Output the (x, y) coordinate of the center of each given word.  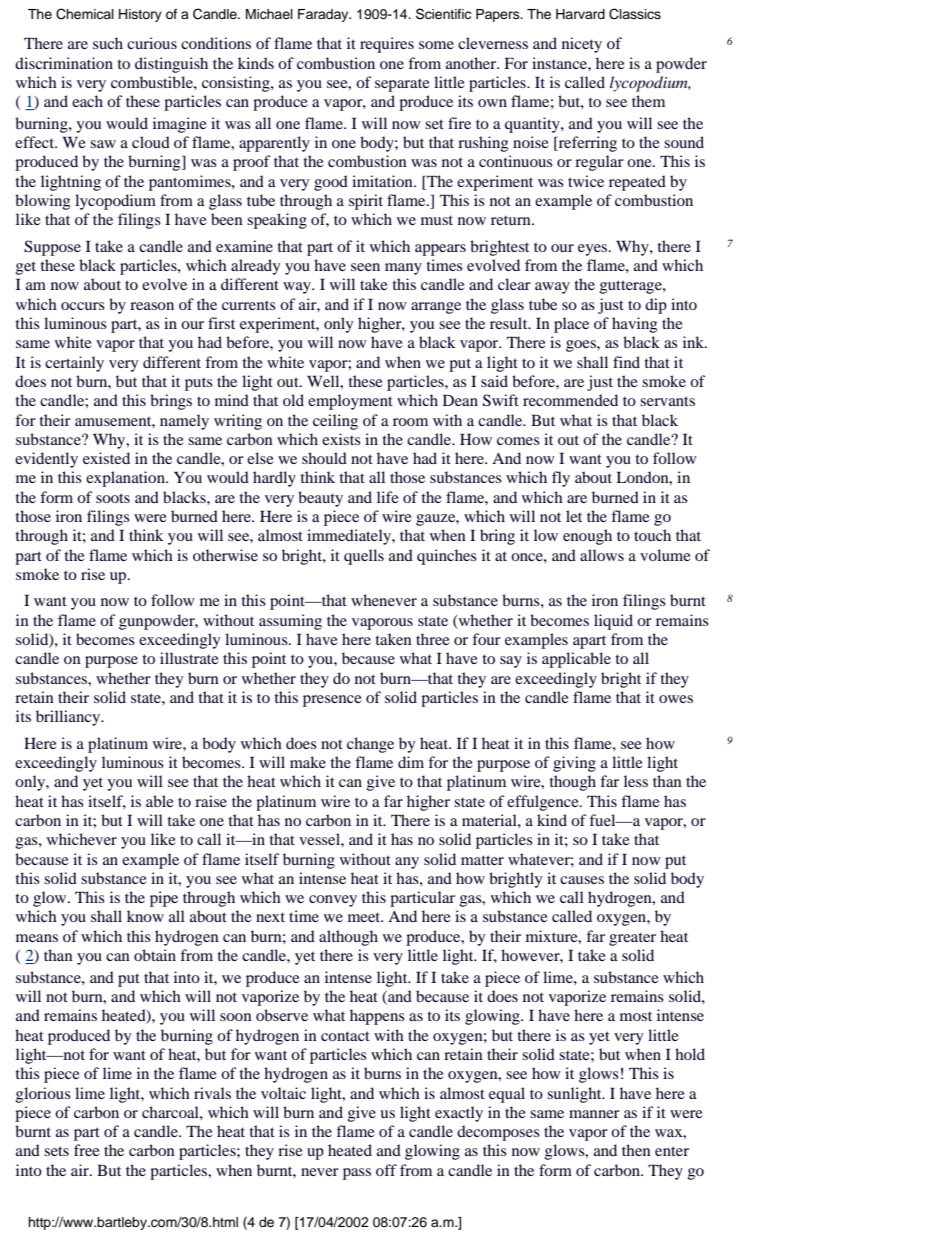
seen (365, 267)
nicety (582, 45)
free (87, 1150)
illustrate (189, 658)
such (108, 43)
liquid (613, 622)
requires (387, 45)
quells (364, 557)
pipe (164, 899)
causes (582, 880)
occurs (83, 306)
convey (333, 901)
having (634, 325)
